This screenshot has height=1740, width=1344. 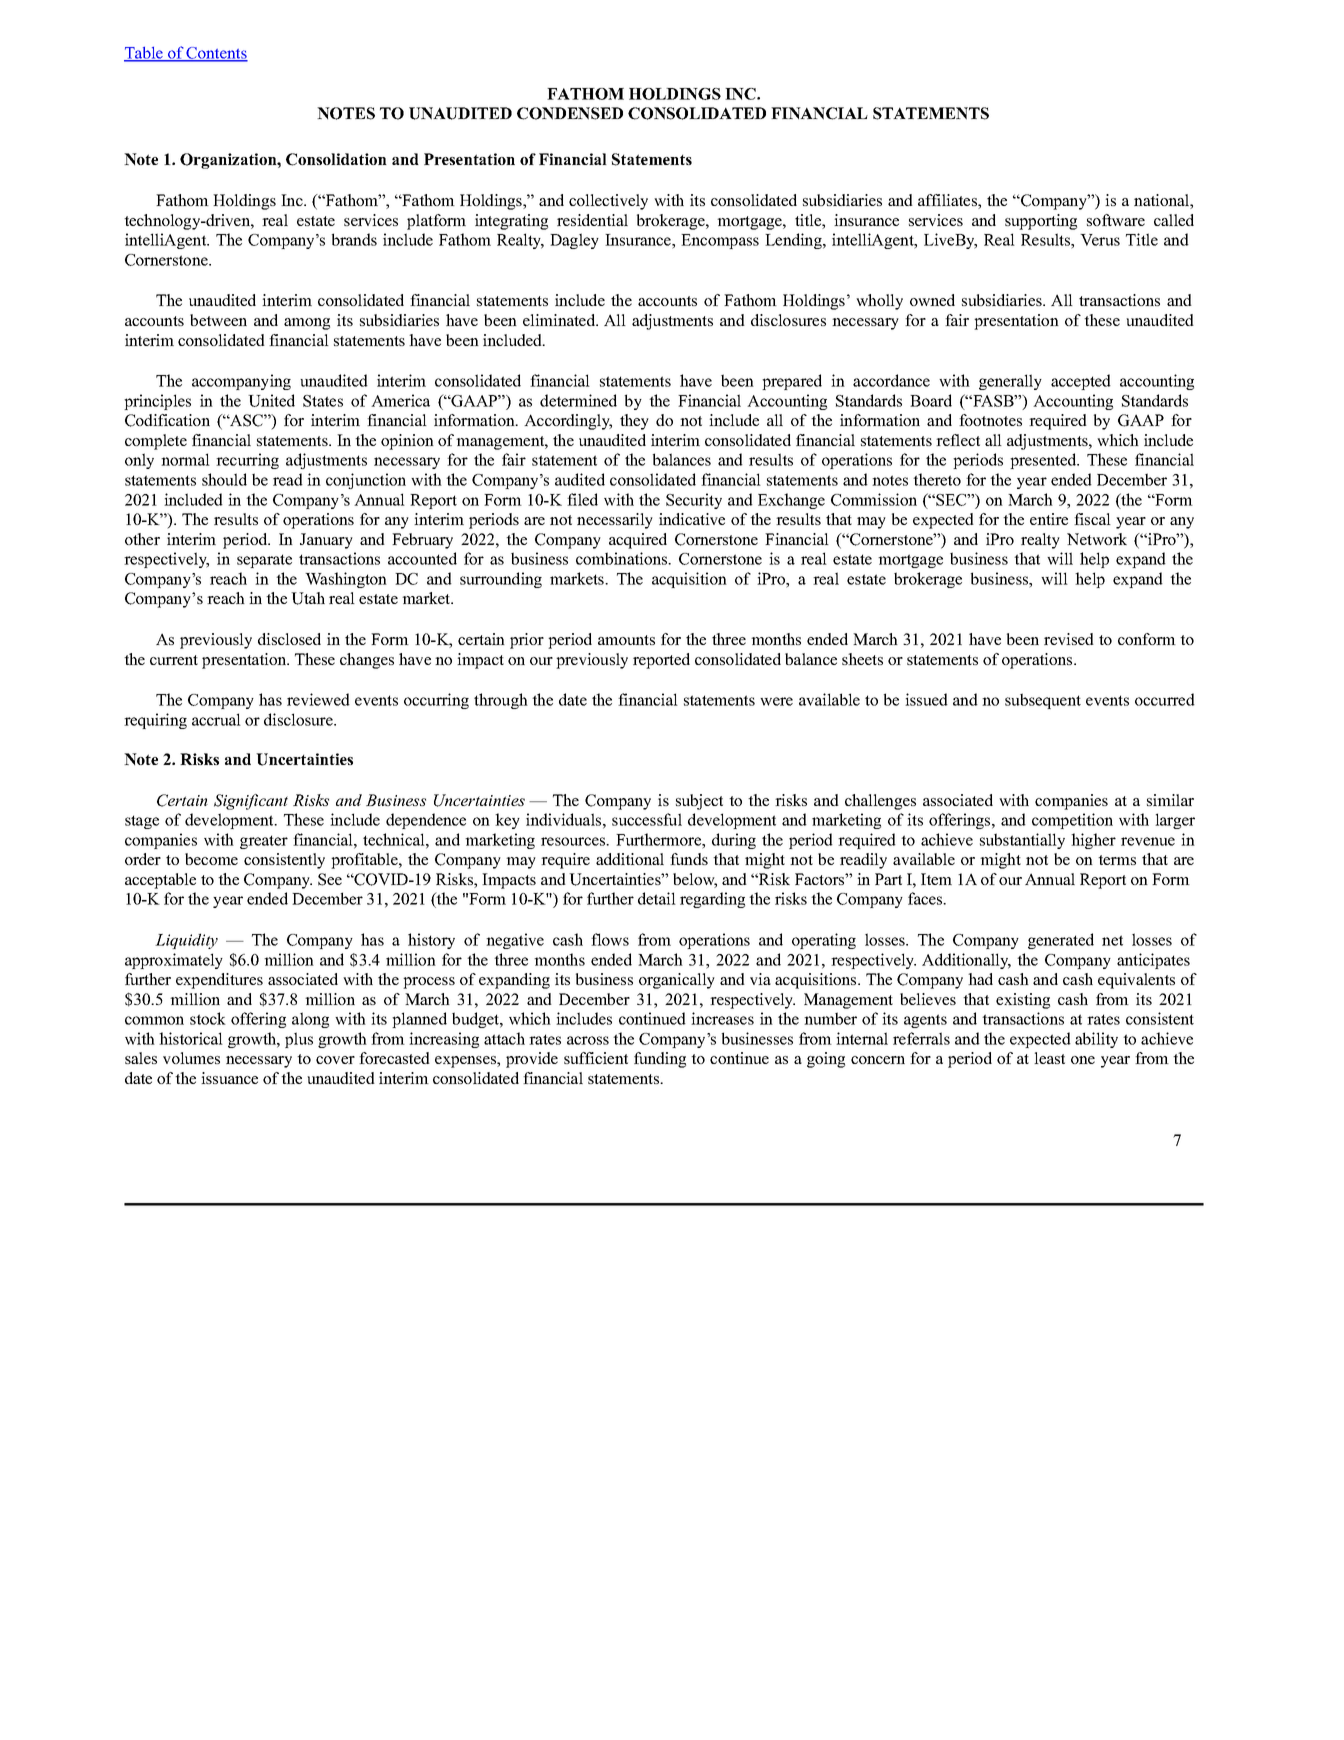 I want to click on accrual, so click(x=216, y=719).
